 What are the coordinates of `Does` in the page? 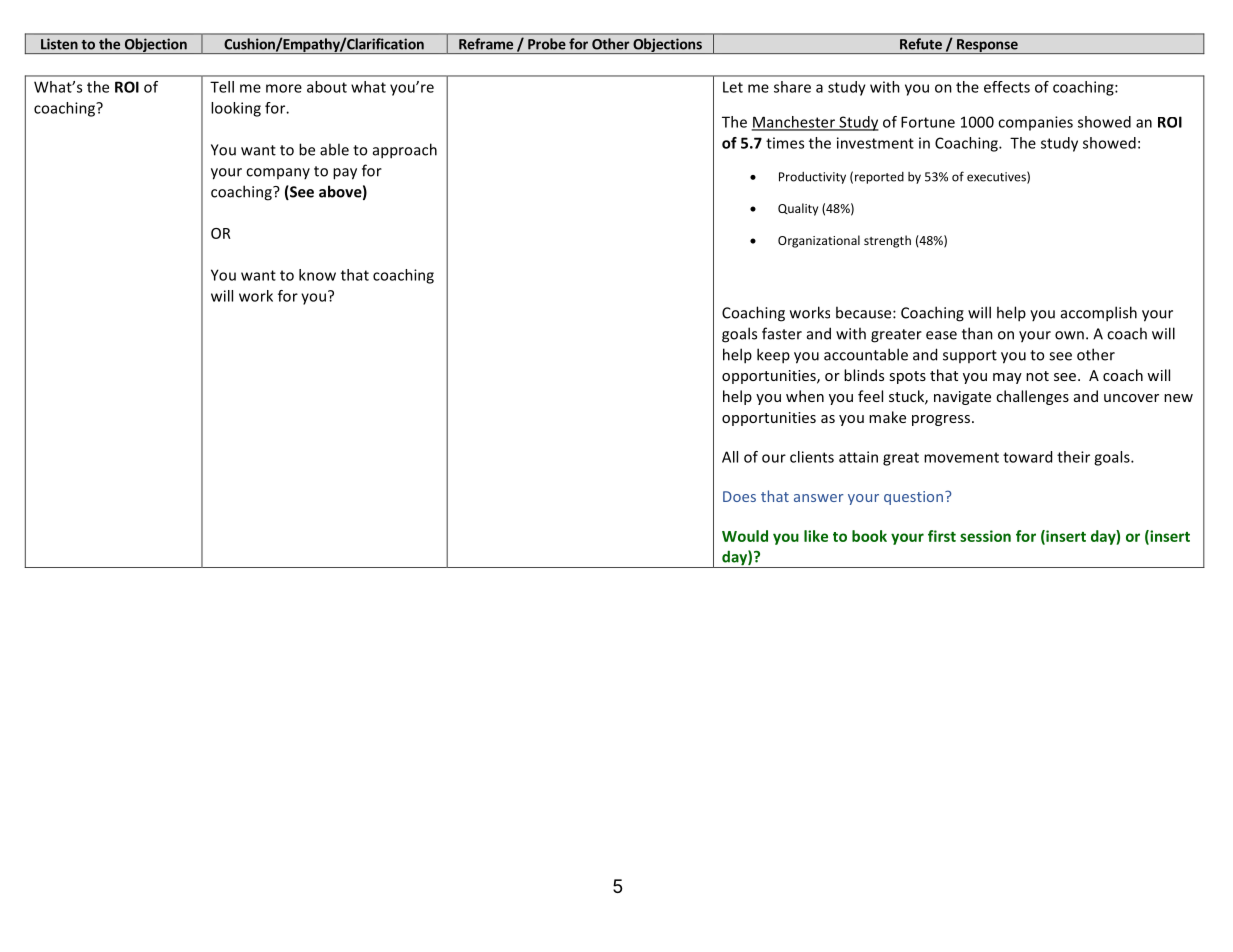 It's located at (739, 496).
